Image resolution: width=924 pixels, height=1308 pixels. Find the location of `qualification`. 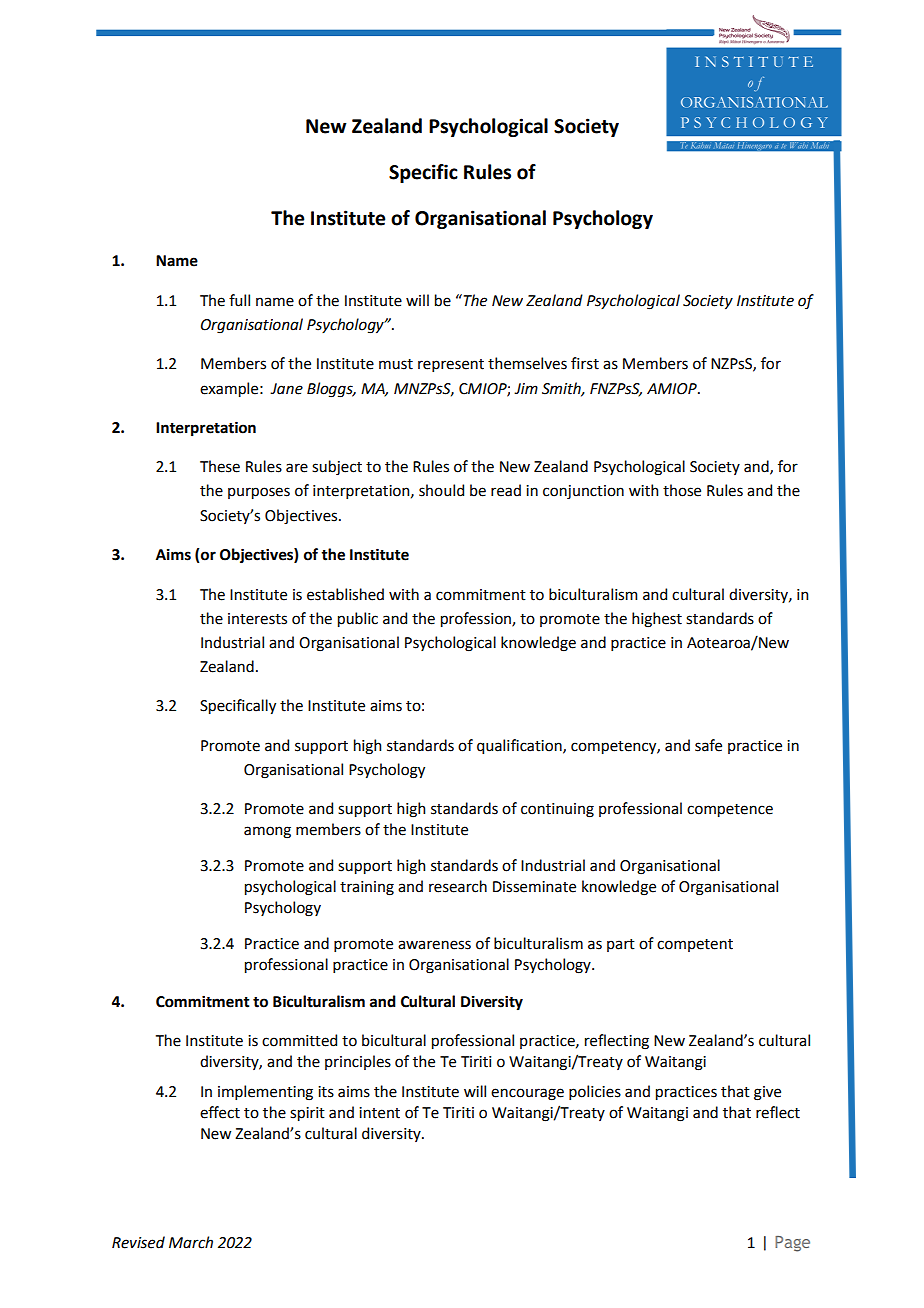

qualification is located at coordinates (520, 746).
